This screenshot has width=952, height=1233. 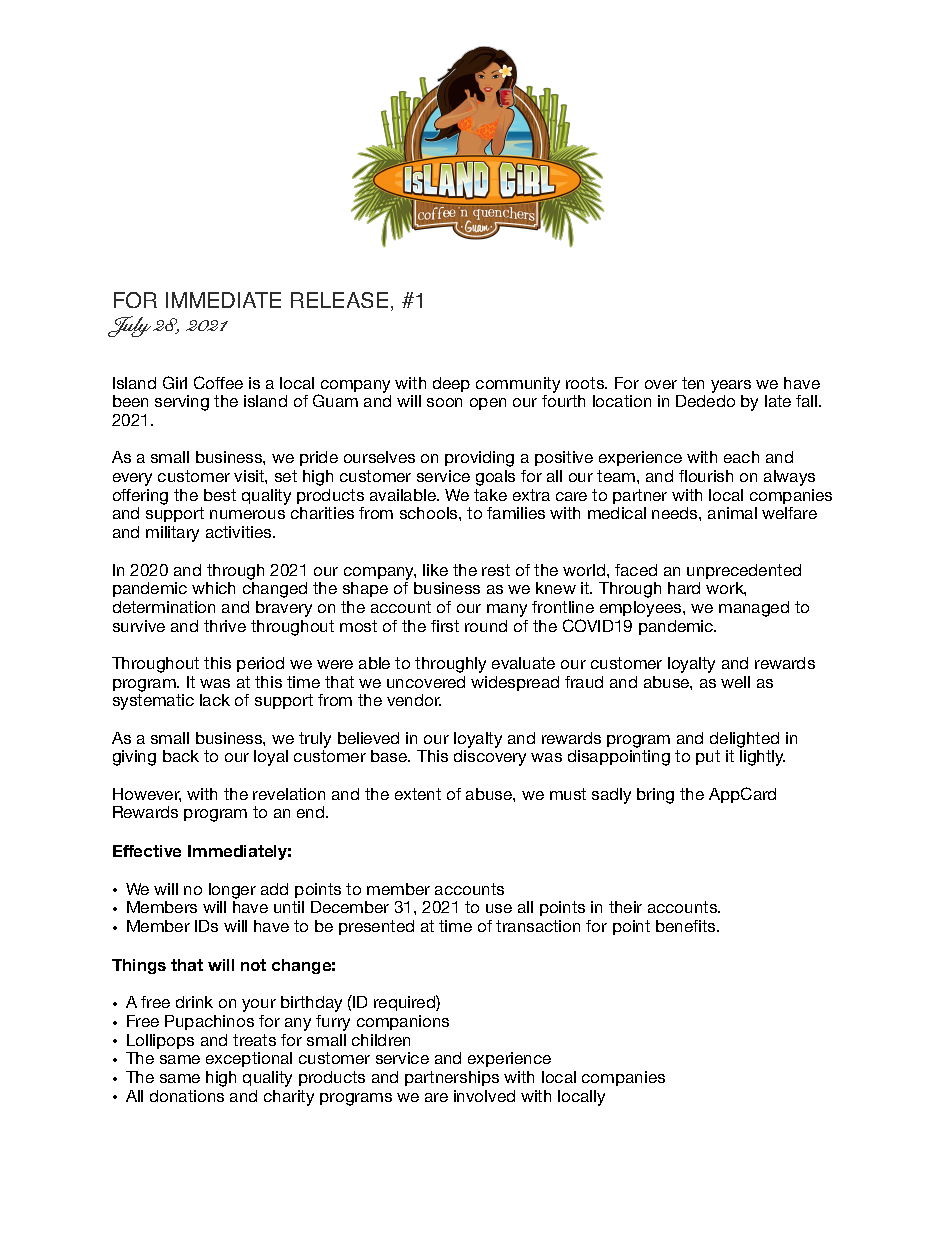 I want to click on flourish, so click(x=706, y=476).
